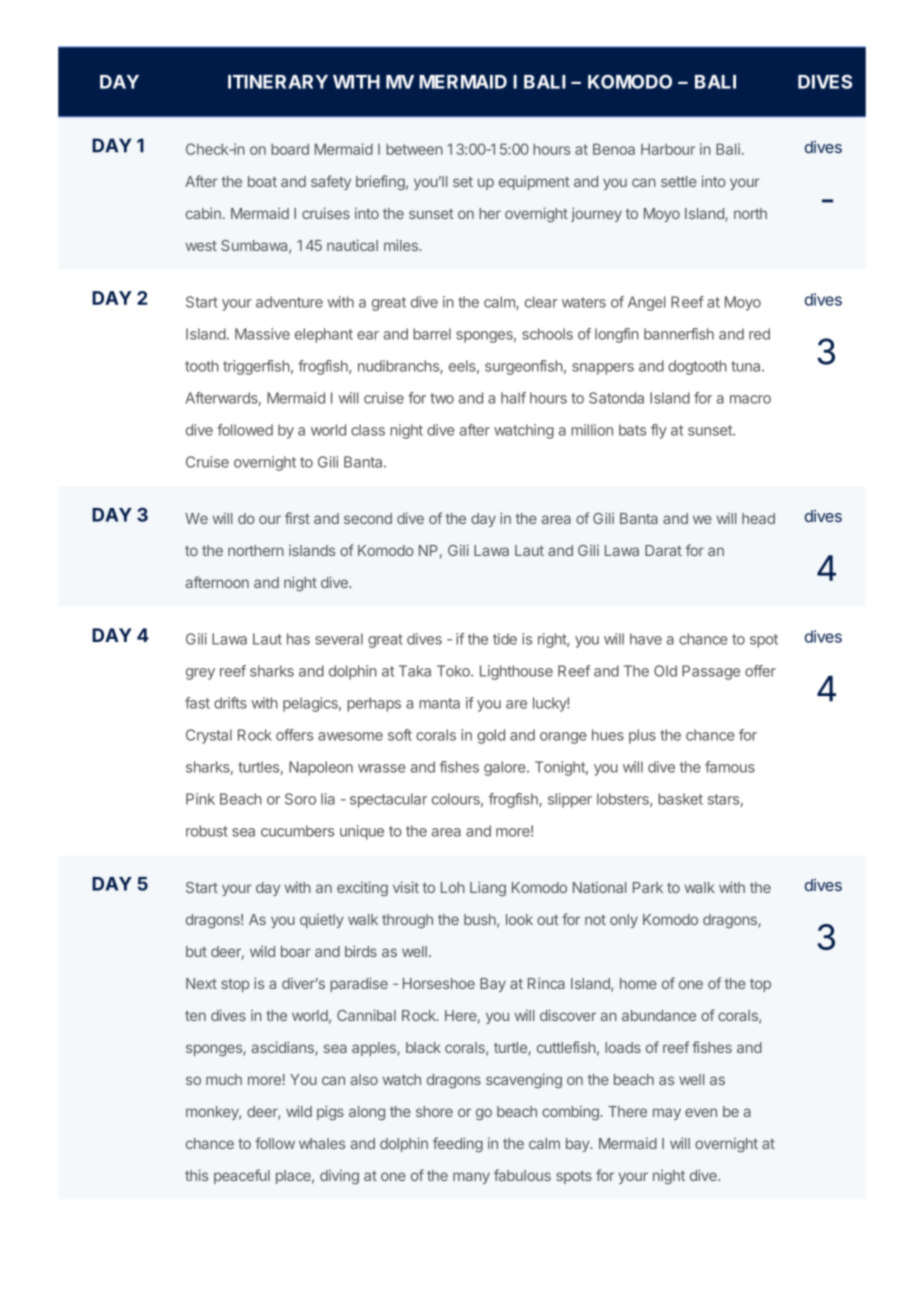 Image resolution: width=924 pixels, height=1308 pixels. What do you see at coordinates (442, 398) in the page?
I see `two` at bounding box center [442, 398].
